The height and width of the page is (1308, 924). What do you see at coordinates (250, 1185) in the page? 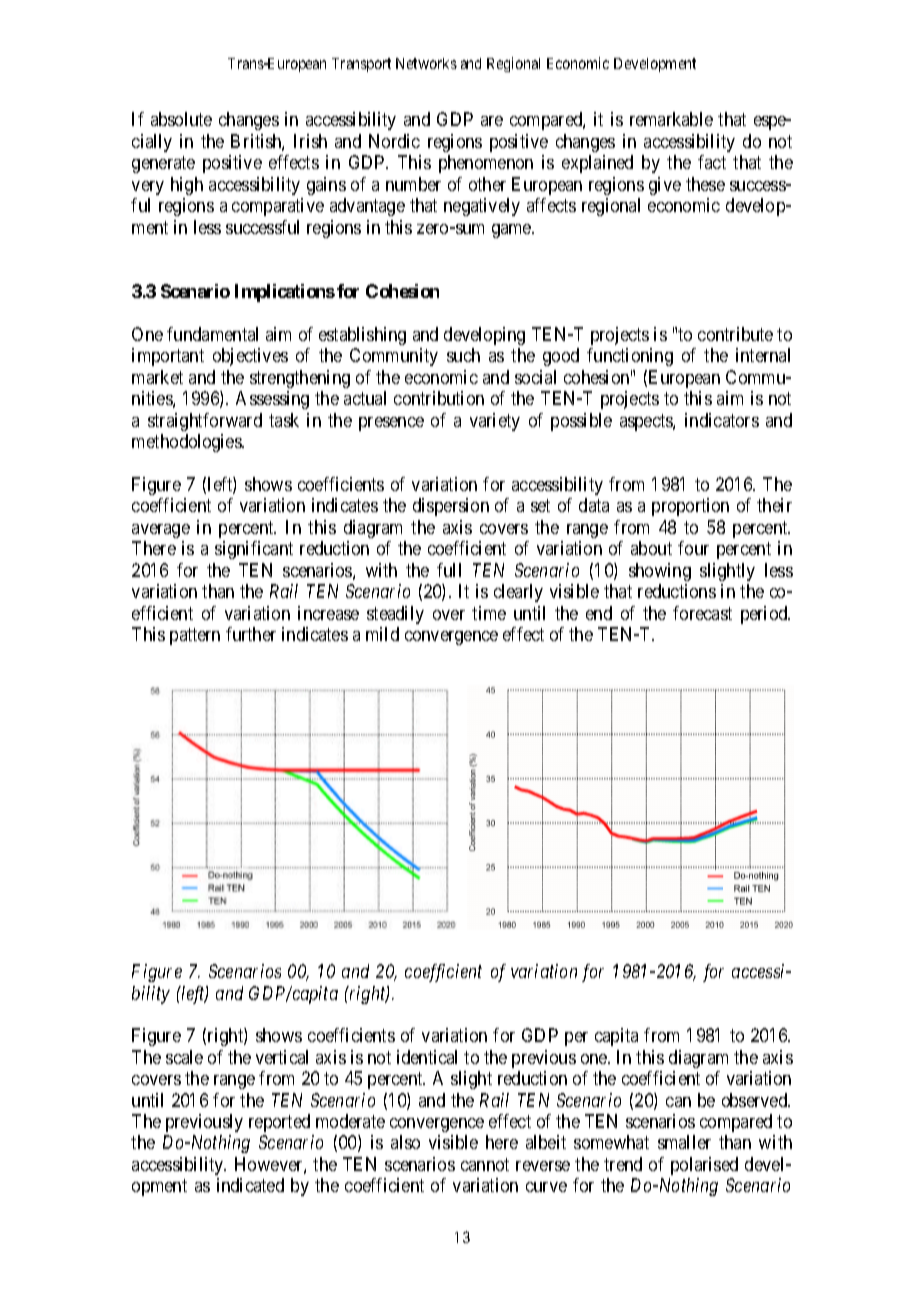
I see `indicated` at bounding box center [250, 1185].
